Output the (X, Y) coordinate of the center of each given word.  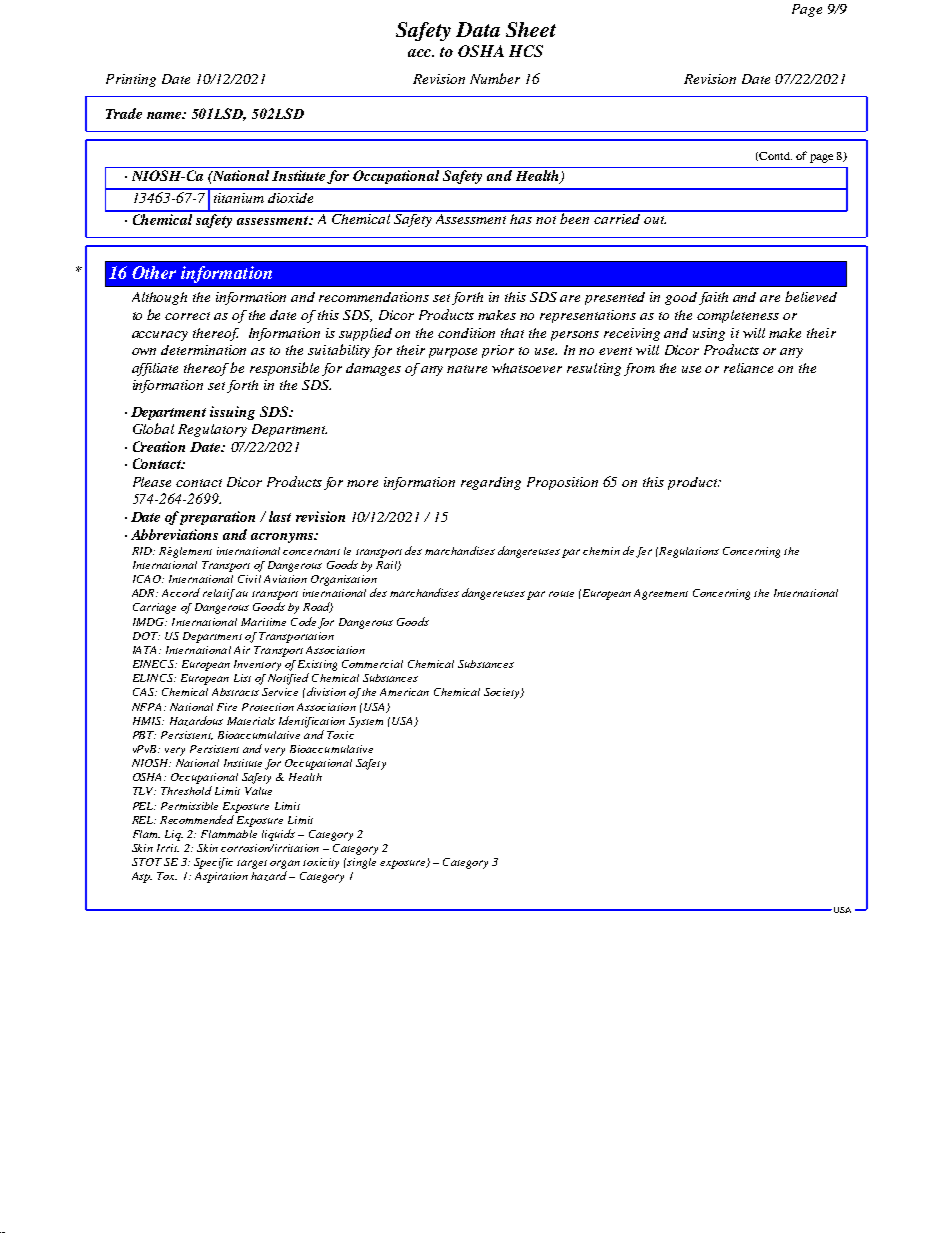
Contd (774, 156)
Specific (213, 863)
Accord (181, 592)
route (561, 594)
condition (466, 333)
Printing (131, 80)
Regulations (688, 552)
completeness (738, 316)
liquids (278, 835)
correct (187, 316)
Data (478, 29)
